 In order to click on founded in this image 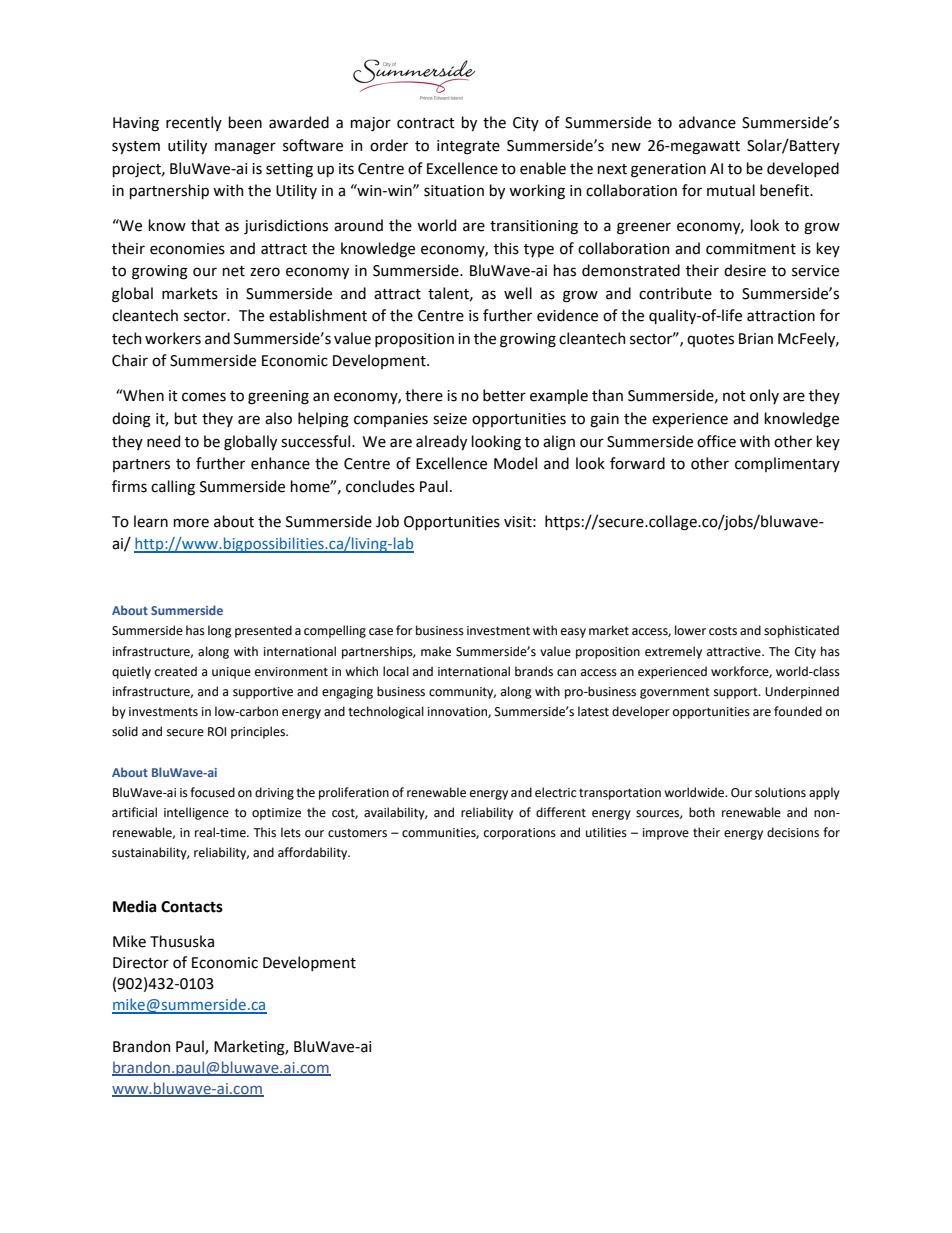, I will do `click(798, 711)`.
